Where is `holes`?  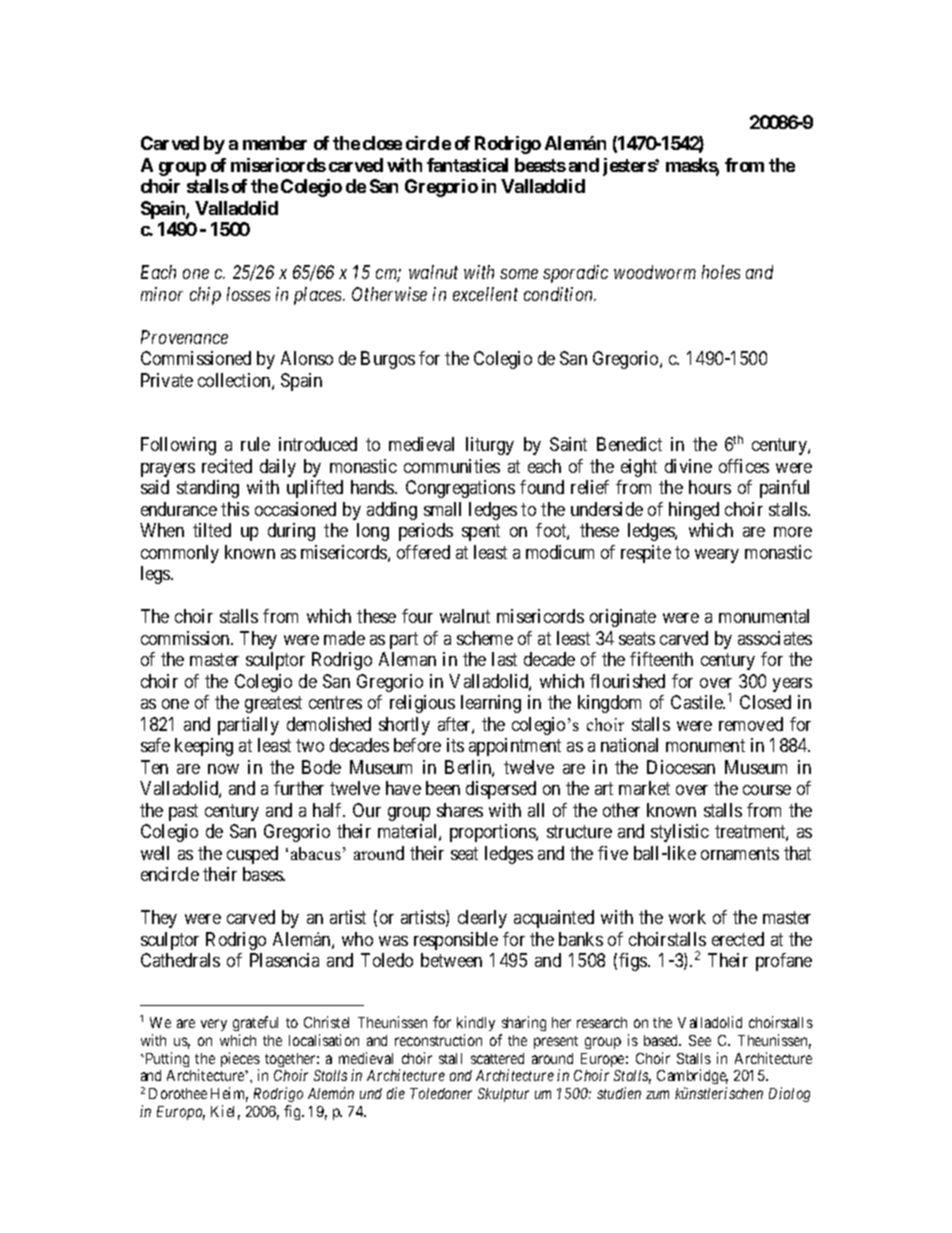 holes is located at coordinates (721, 272).
